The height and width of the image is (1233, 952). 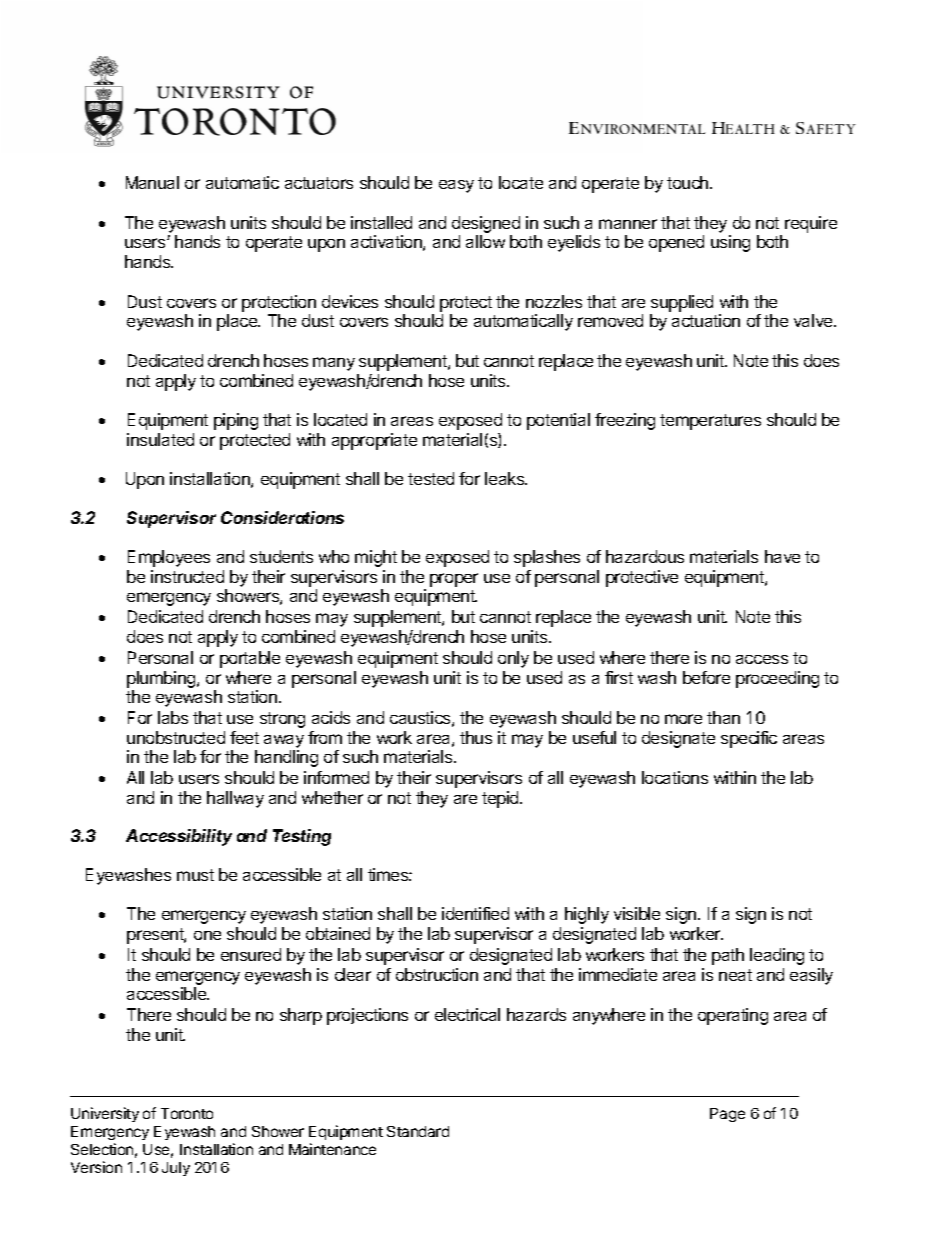 I want to click on have, so click(x=782, y=556).
